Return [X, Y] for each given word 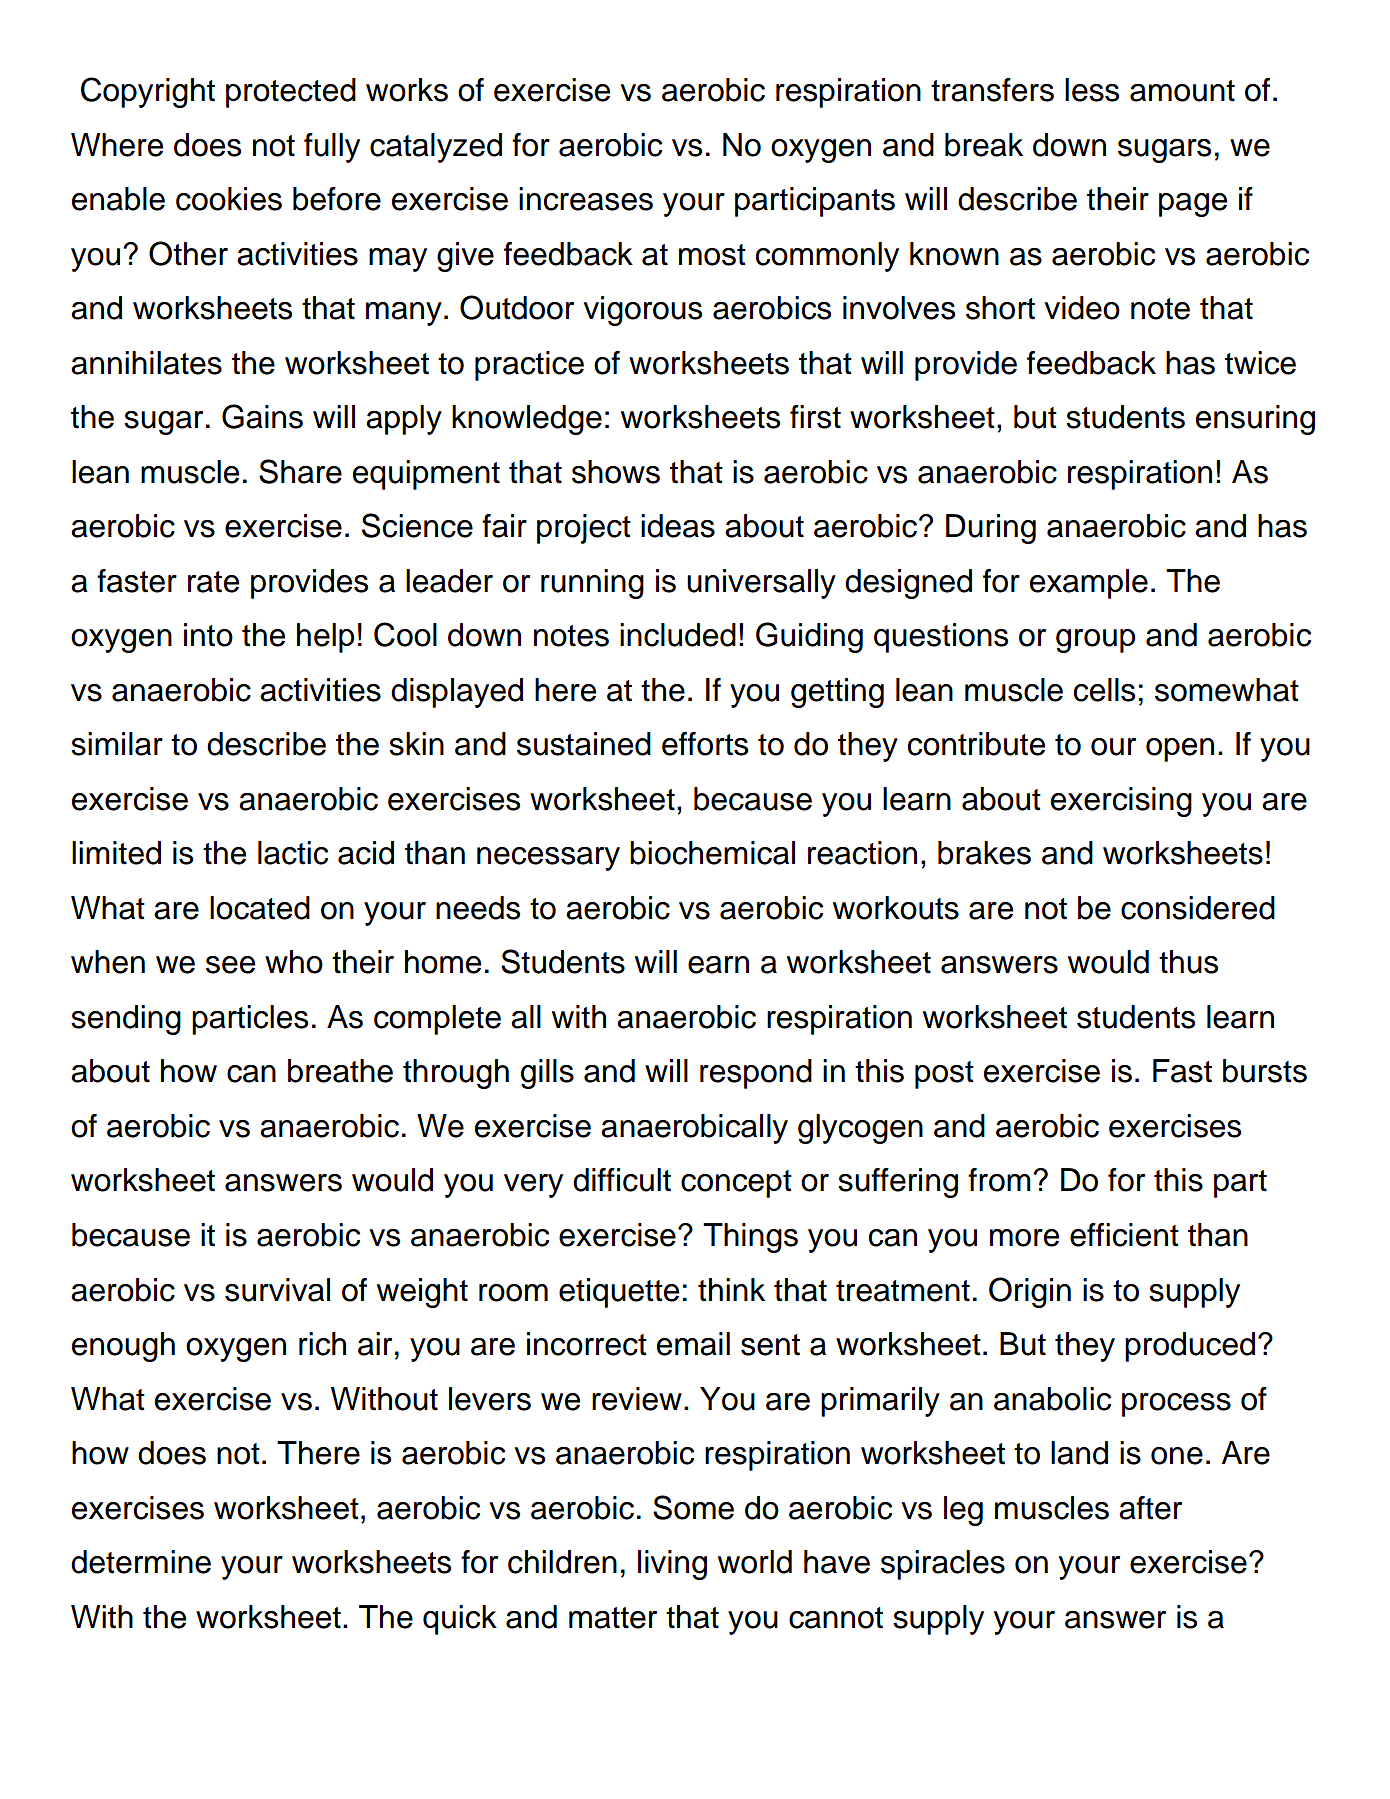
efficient [1124, 1235]
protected [291, 93]
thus [1188, 962]
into [208, 635]
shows [616, 472]
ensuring [1255, 420]
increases [586, 199]
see [230, 965]
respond [756, 1074]
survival [277, 1290]
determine [141, 1562]
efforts [705, 744]
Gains [262, 416]
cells [1104, 690]
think [731, 1290]
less [1092, 90]
